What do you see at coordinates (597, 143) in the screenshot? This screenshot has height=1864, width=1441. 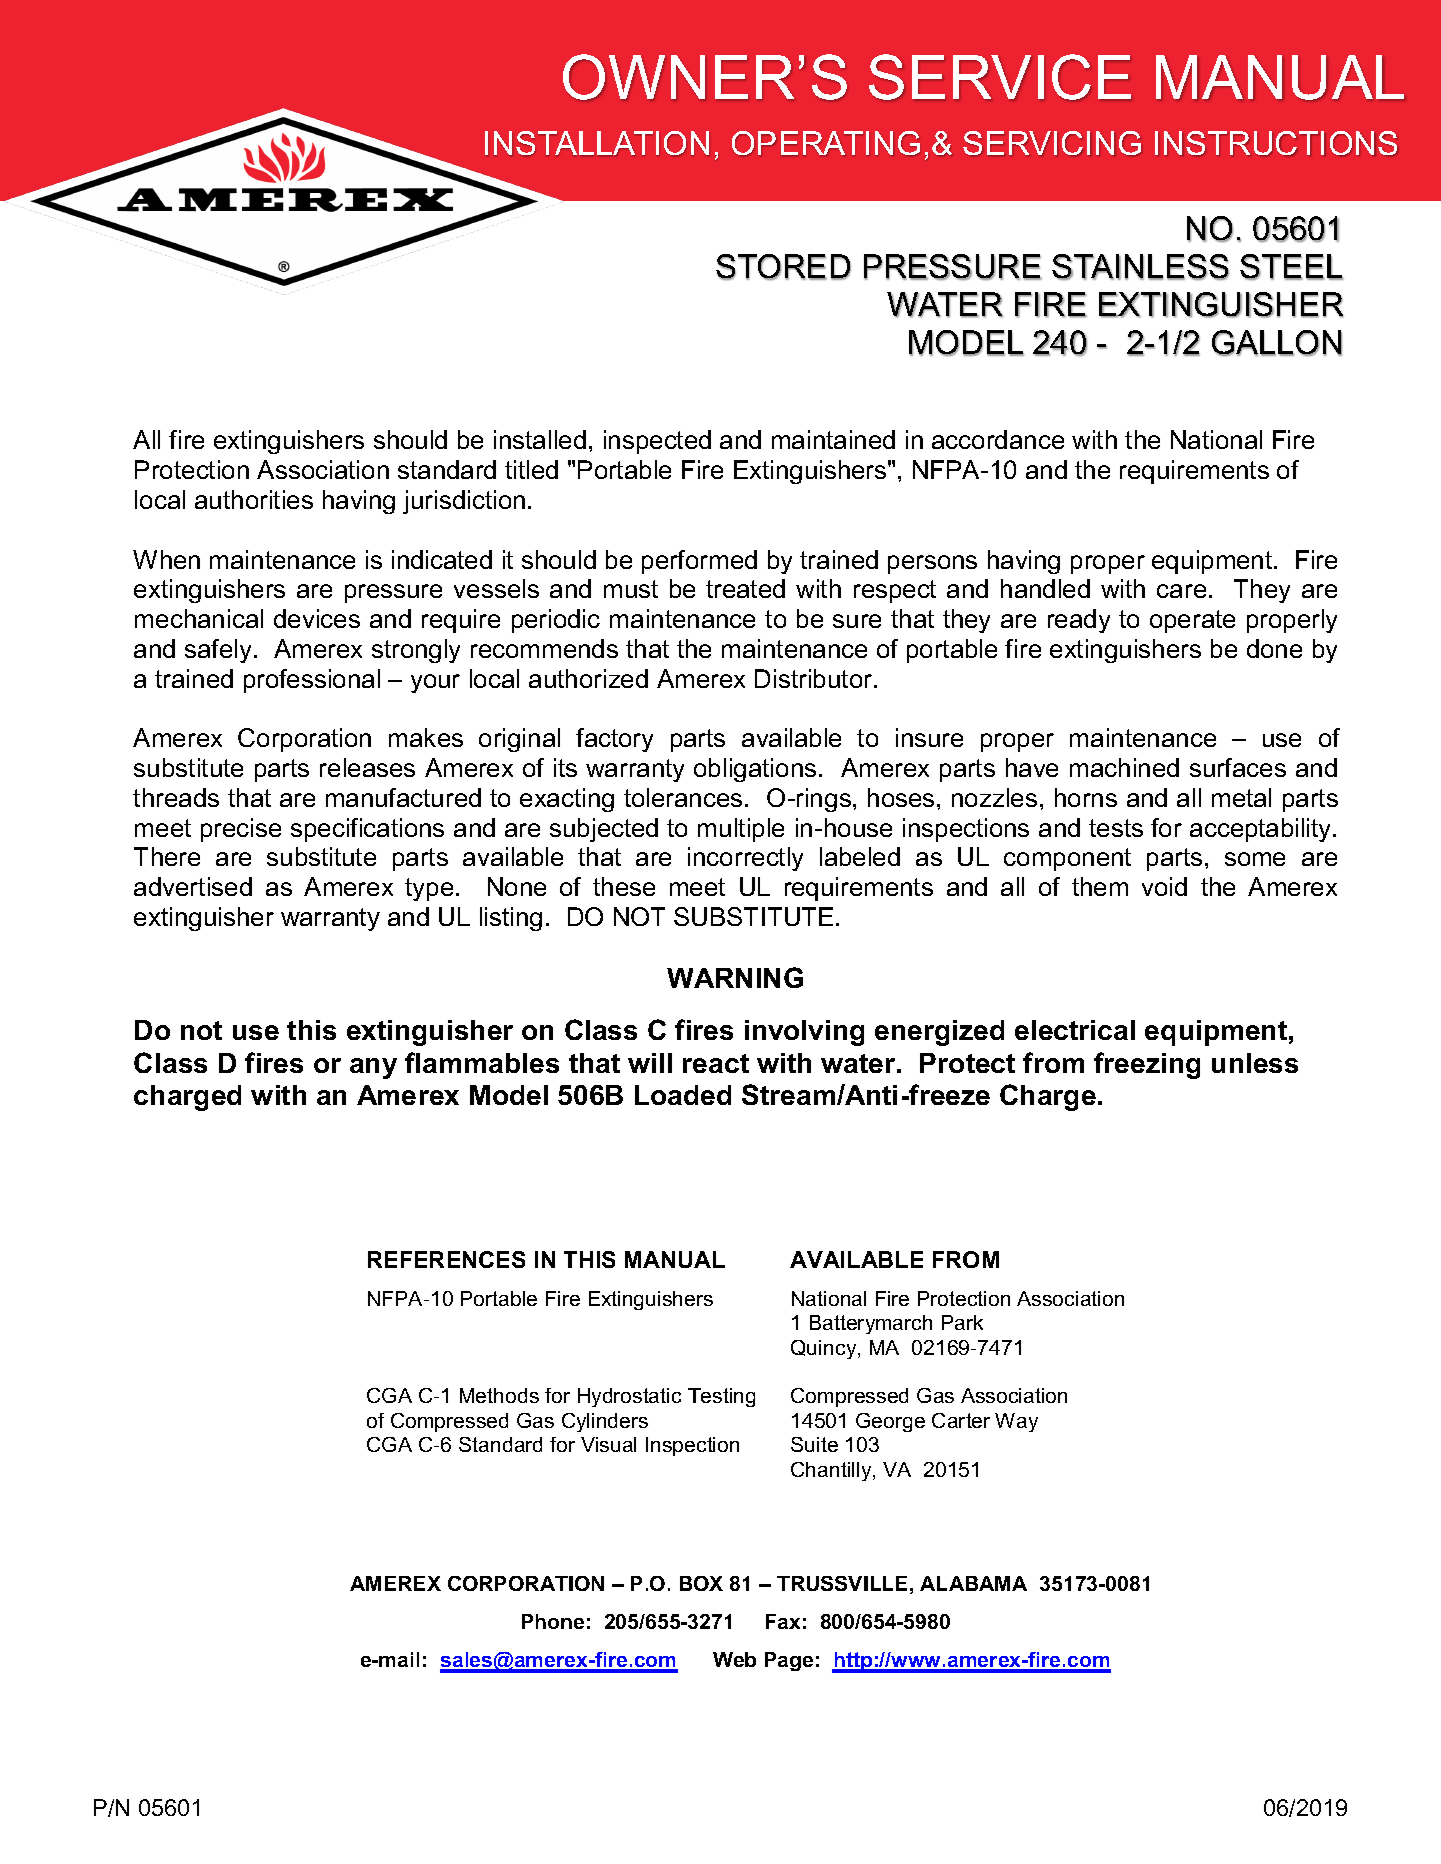 I see `INSTALLATION` at bounding box center [597, 143].
